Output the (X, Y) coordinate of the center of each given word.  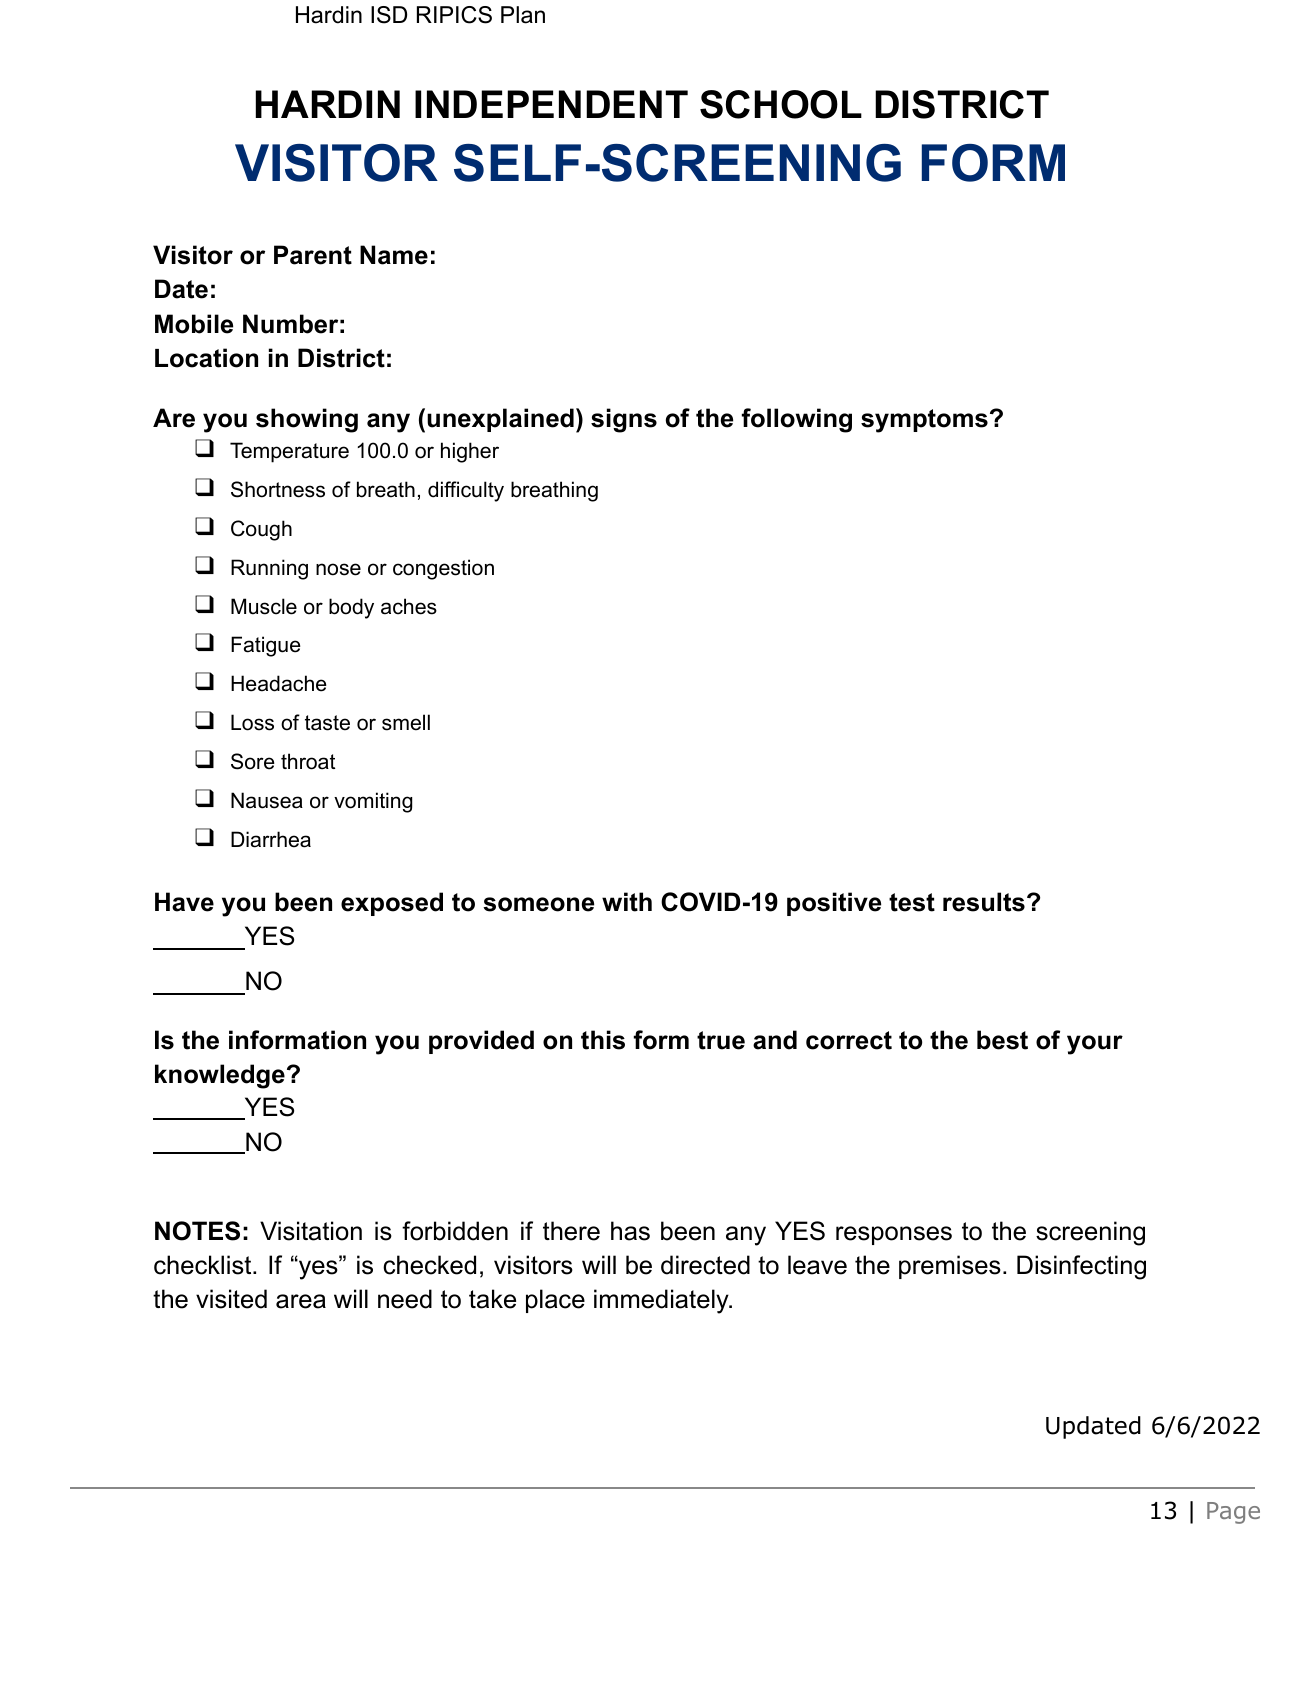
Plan (523, 15)
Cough (261, 530)
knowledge (220, 1076)
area (301, 1301)
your (1095, 1045)
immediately (662, 1301)
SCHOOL (781, 104)
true (721, 1040)
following (797, 420)
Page (1233, 1513)
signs (624, 420)
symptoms (924, 421)
